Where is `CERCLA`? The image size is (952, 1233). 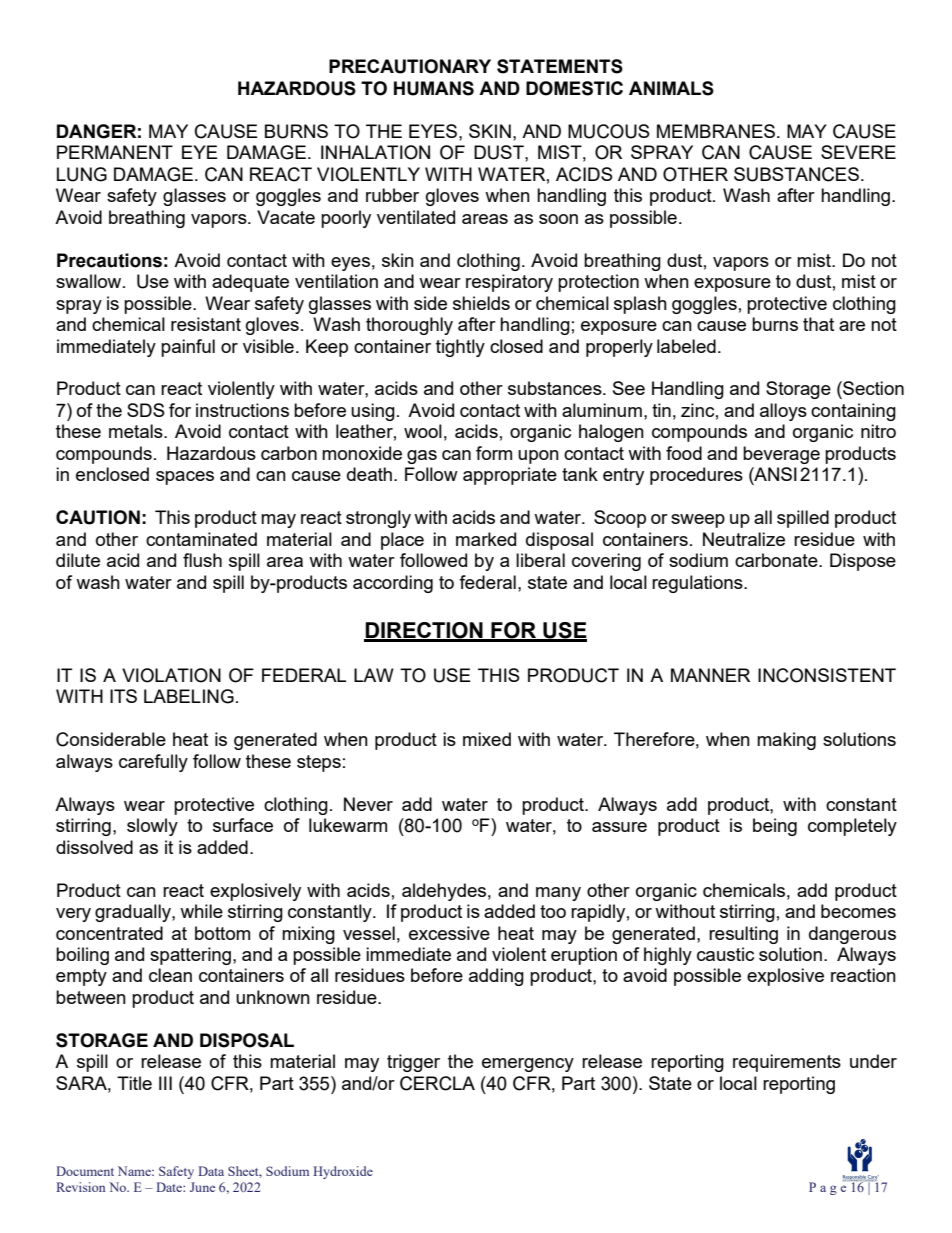 CERCLA is located at coordinates (437, 1083).
